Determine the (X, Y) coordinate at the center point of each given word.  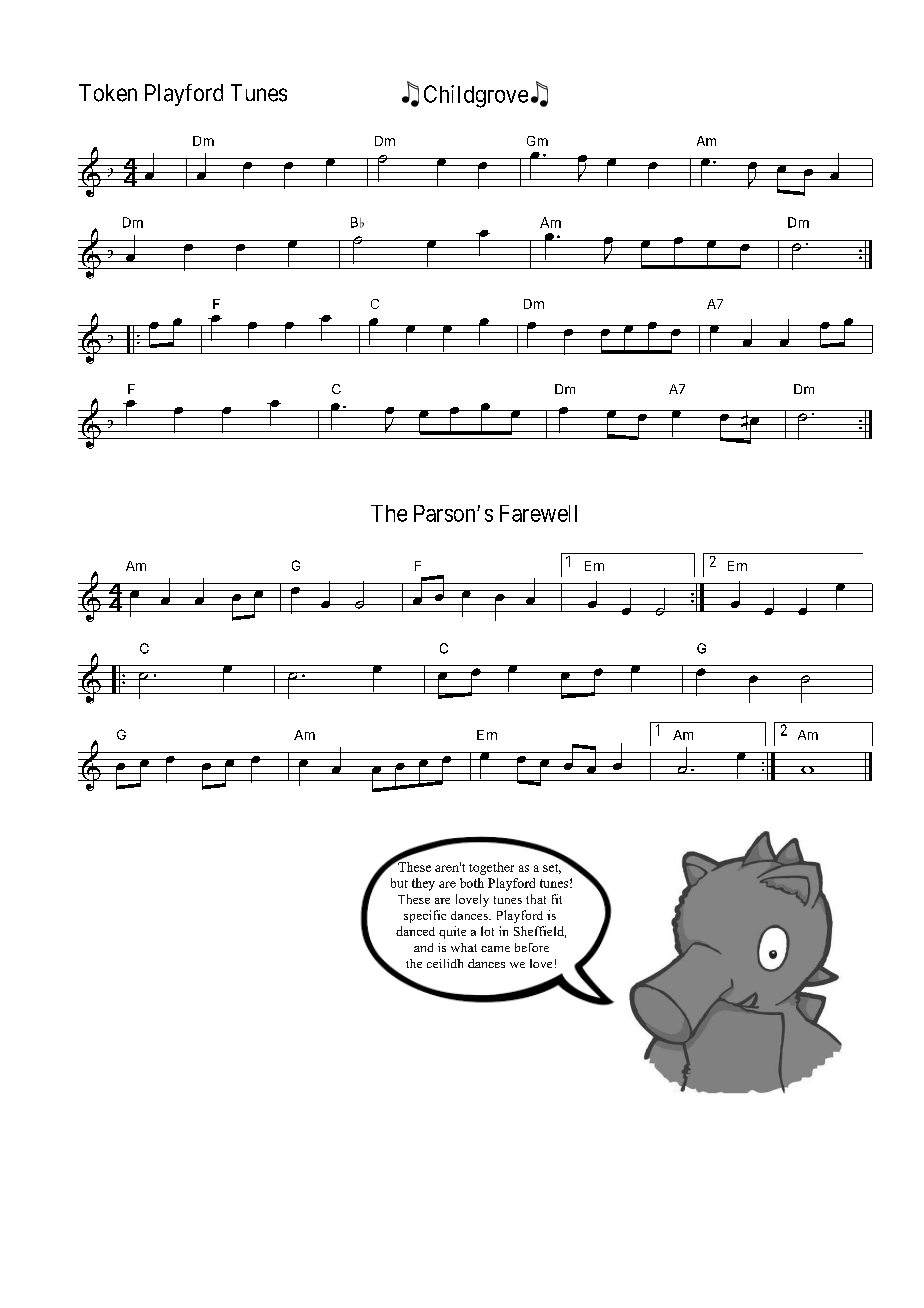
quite (452, 932)
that (536, 899)
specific (425, 916)
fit (557, 899)
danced (415, 931)
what (464, 947)
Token (108, 93)
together (491, 868)
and (423, 947)
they (423, 884)
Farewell (538, 513)
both (472, 883)
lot (487, 931)
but (399, 883)
